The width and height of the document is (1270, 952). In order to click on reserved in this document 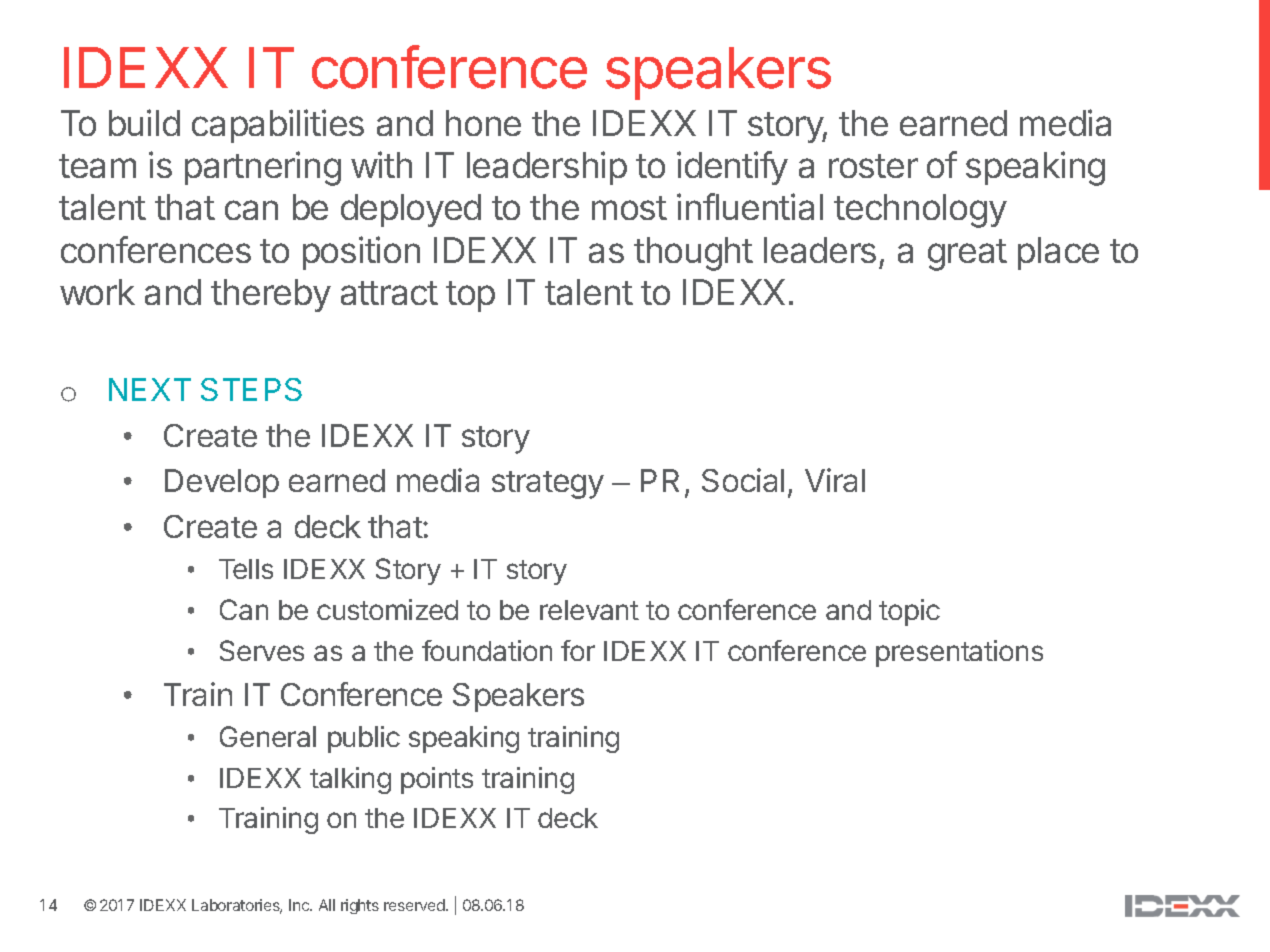, I will do `click(415, 905)`.
